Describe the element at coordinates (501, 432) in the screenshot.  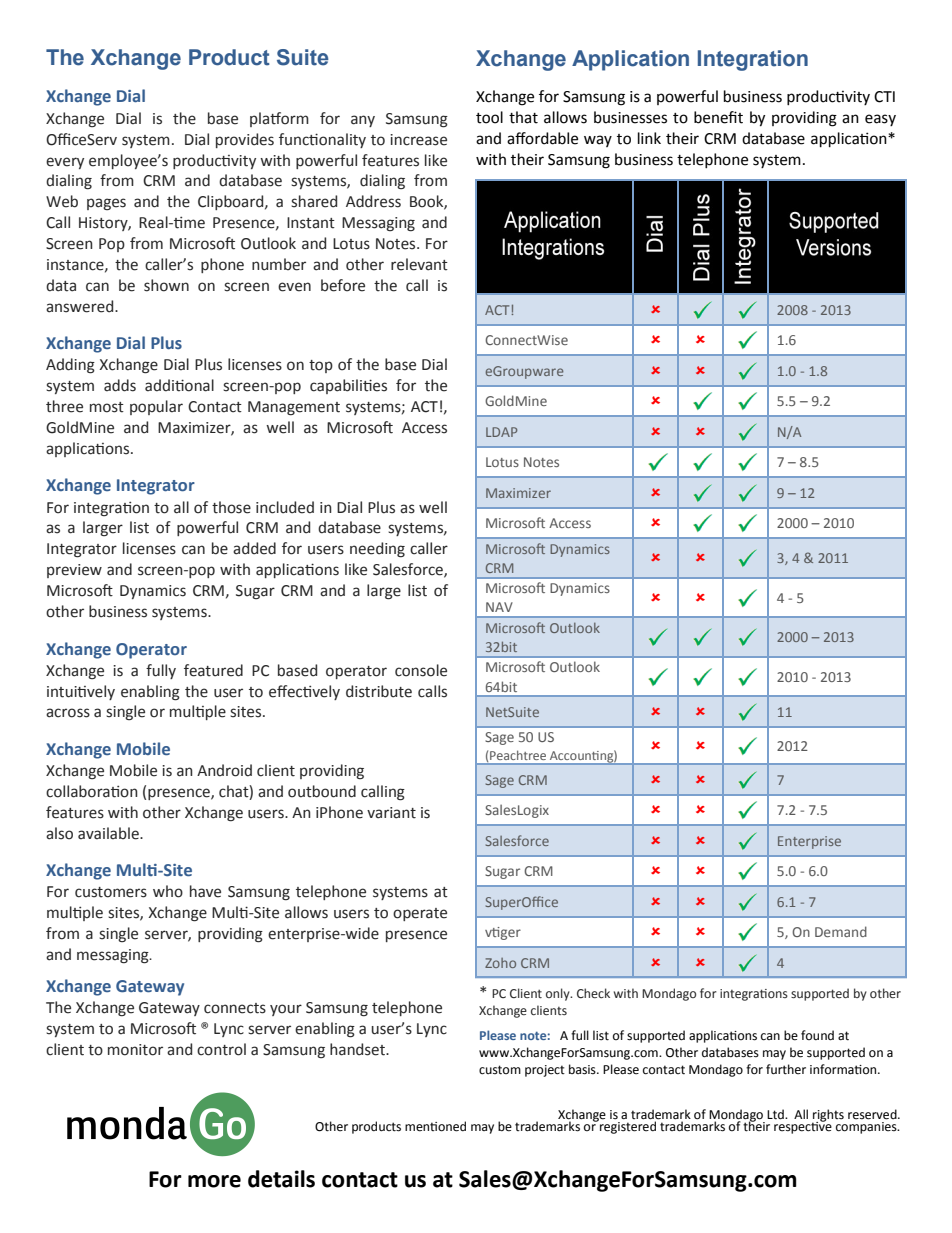
I see `LDAP` at that location.
